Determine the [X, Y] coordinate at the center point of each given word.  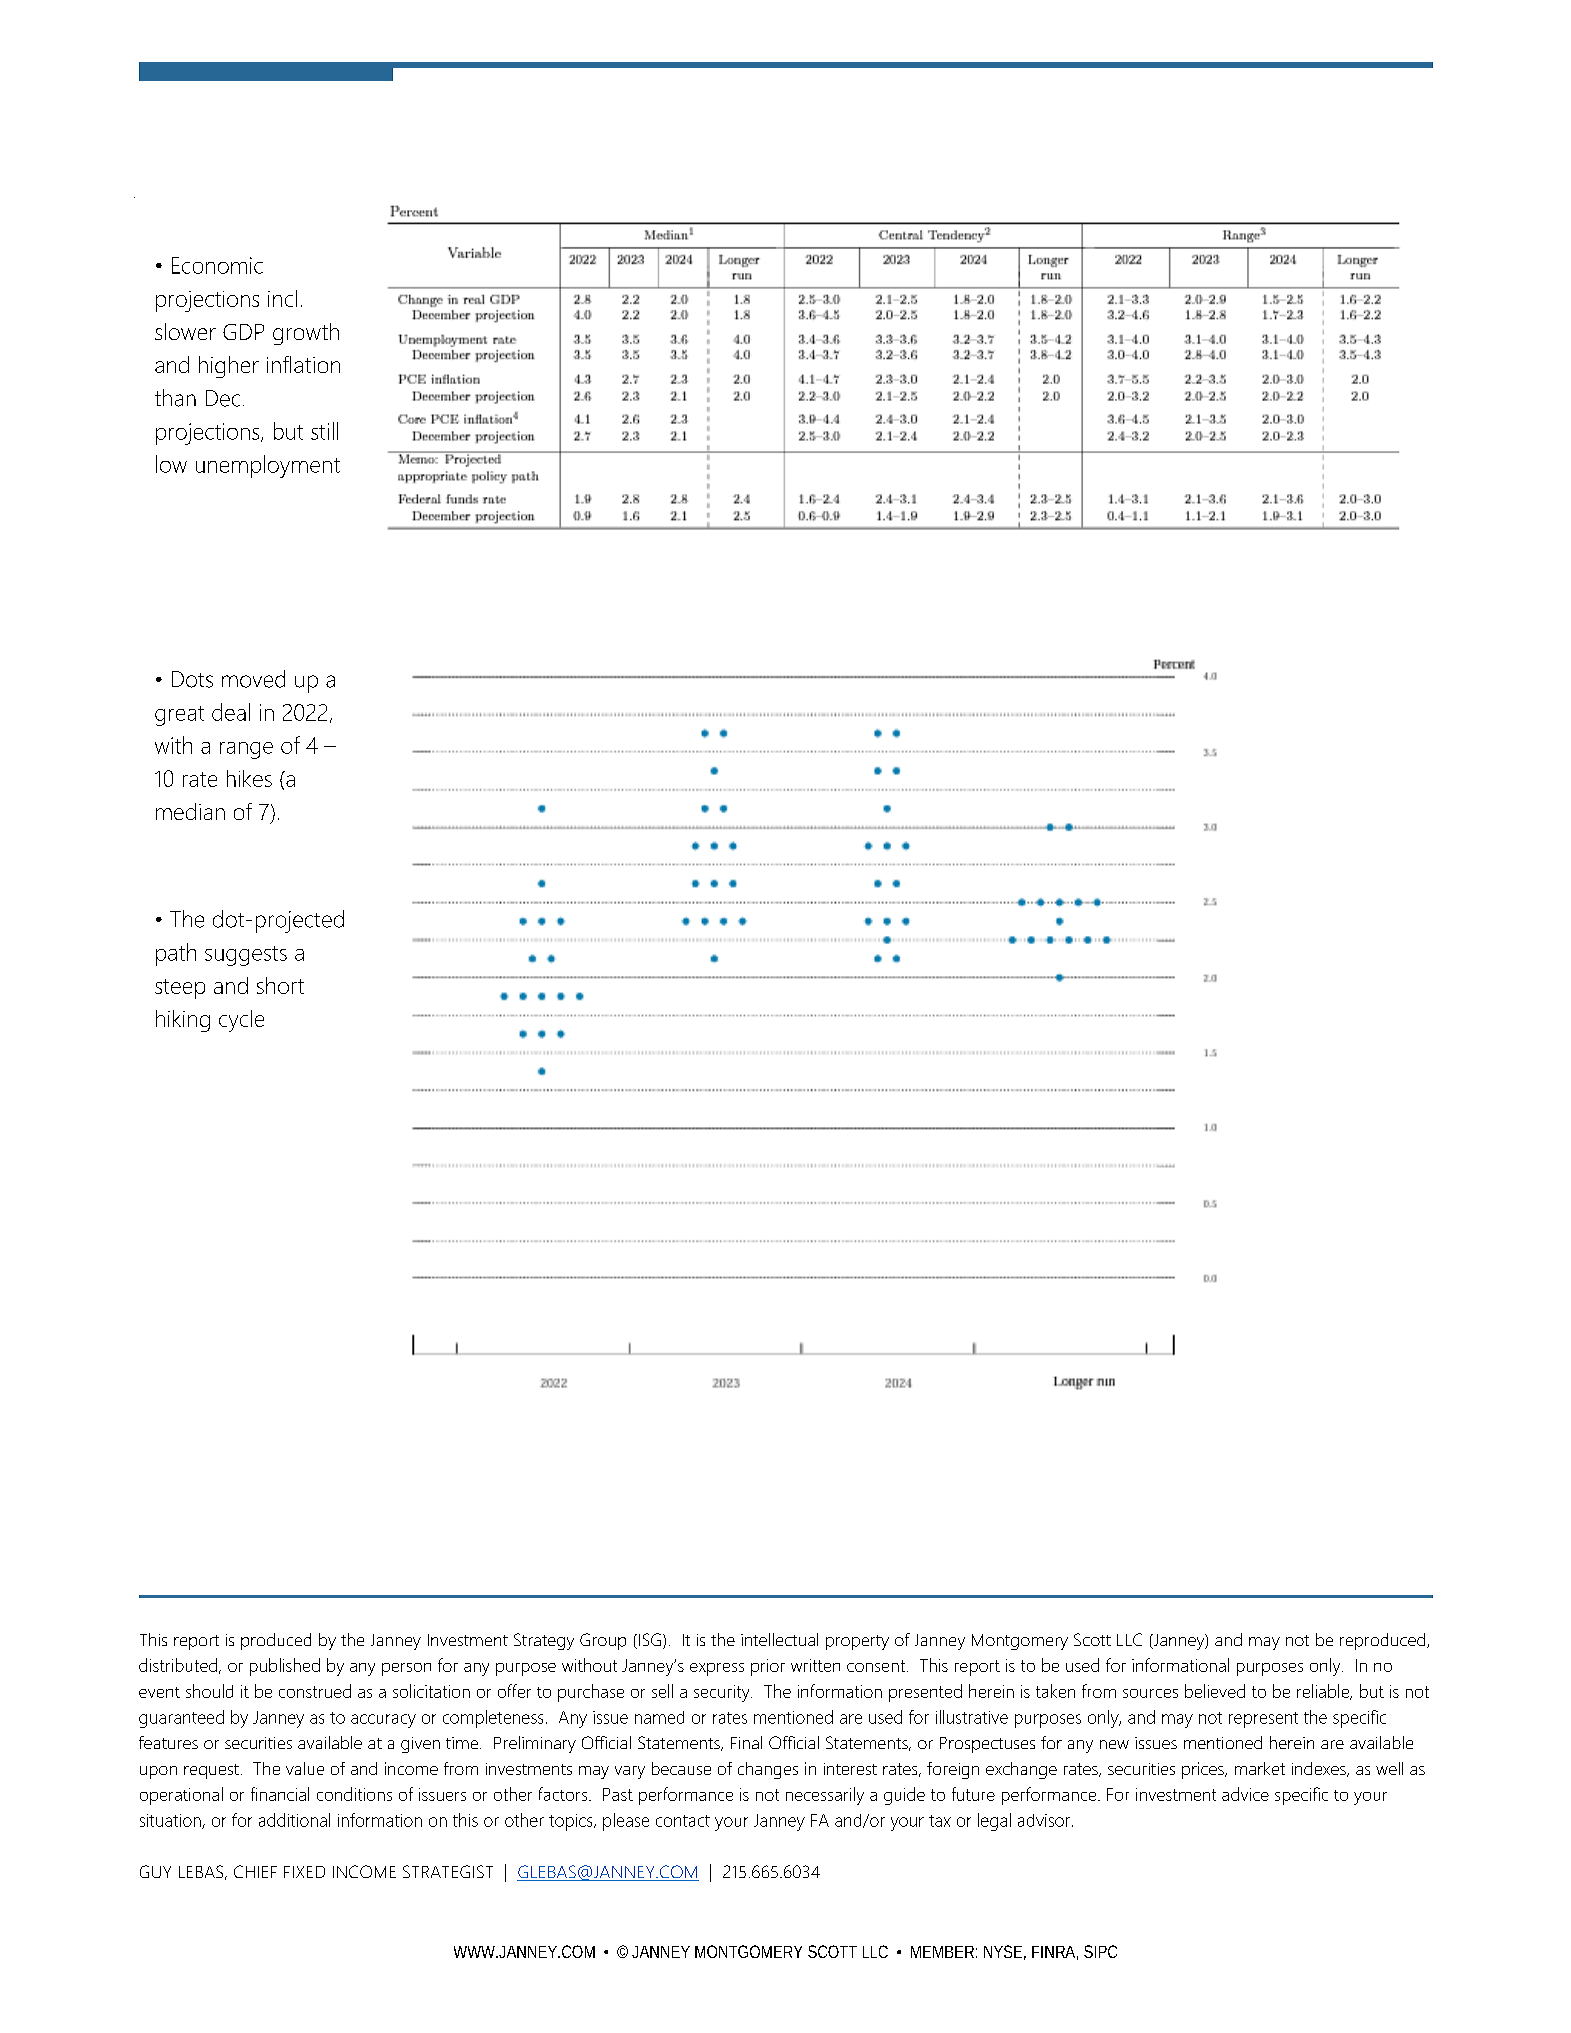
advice [1245, 1794]
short [280, 985]
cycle [241, 1021]
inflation [303, 364]
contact [683, 1821]
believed [1215, 1691]
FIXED [304, 1872]
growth [306, 334]
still [324, 431]
